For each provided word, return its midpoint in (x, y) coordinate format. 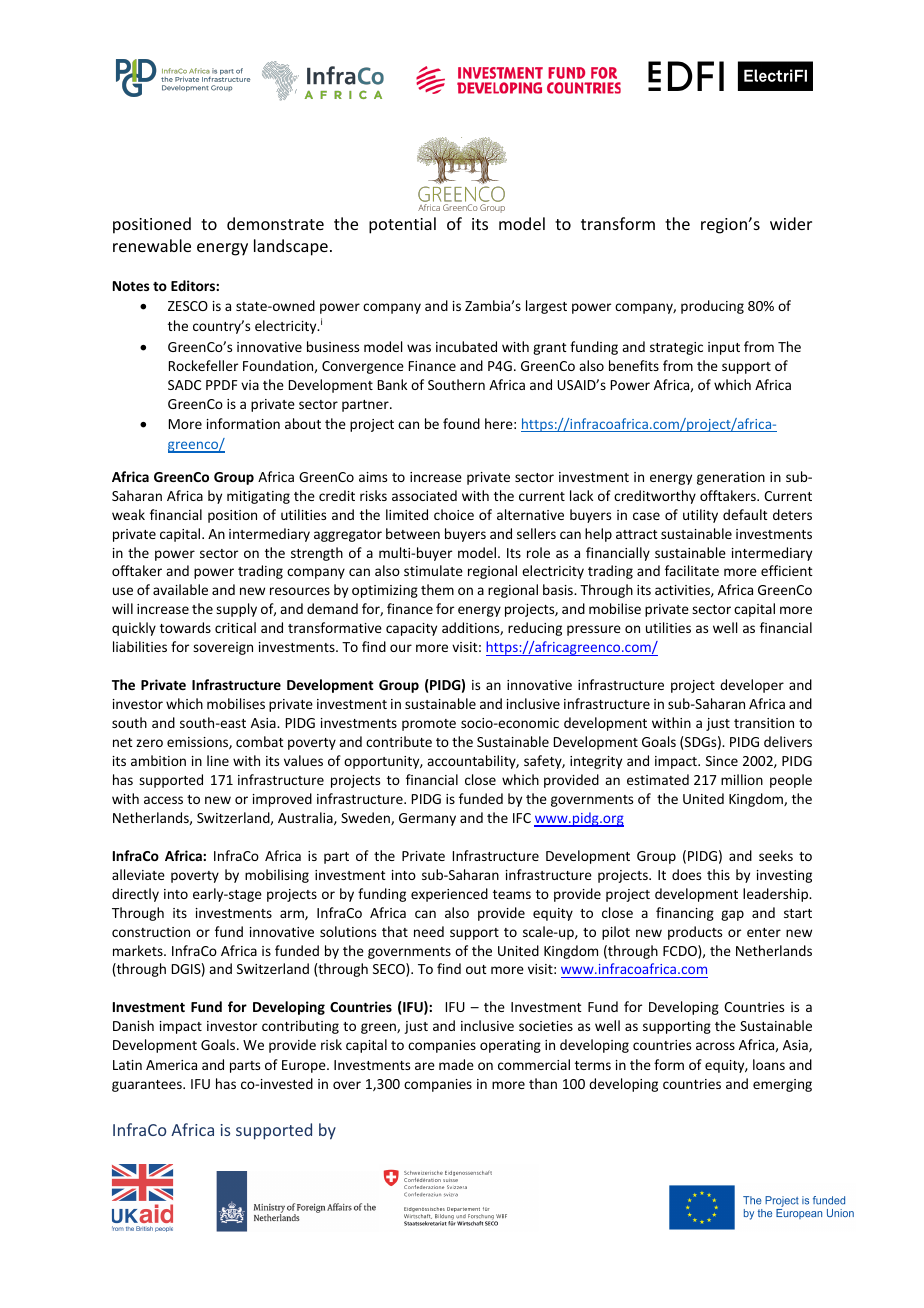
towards (185, 627)
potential (402, 225)
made (456, 1064)
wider (791, 223)
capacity (411, 629)
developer (752, 686)
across (715, 1046)
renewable (152, 245)
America (171, 1065)
